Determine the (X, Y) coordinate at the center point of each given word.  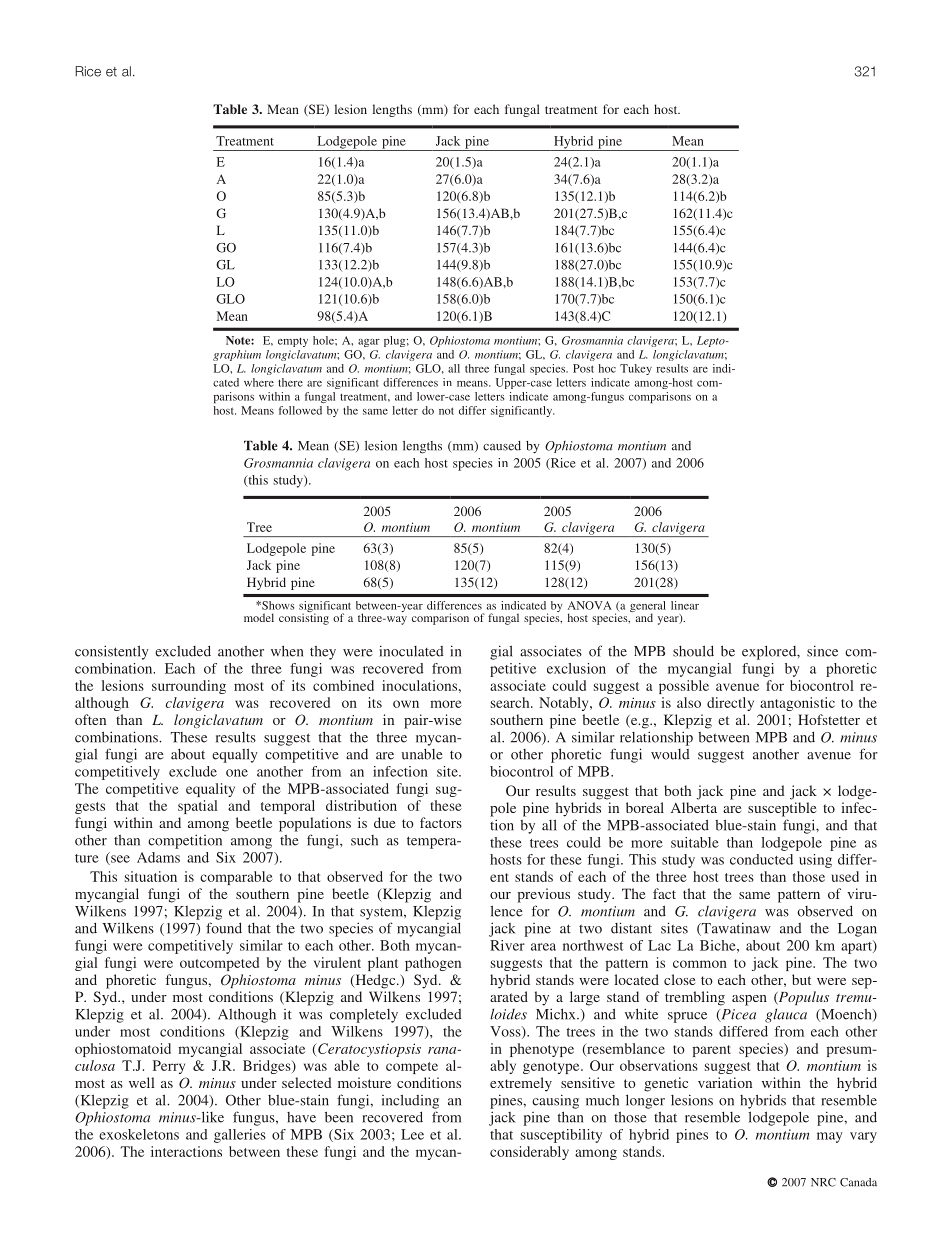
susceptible (782, 809)
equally (235, 755)
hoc (607, 368)
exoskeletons (139, 1134)
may (830, 1137)
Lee (412, 1134)
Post (583, 368)
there (290, 382)
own (406, 704)
